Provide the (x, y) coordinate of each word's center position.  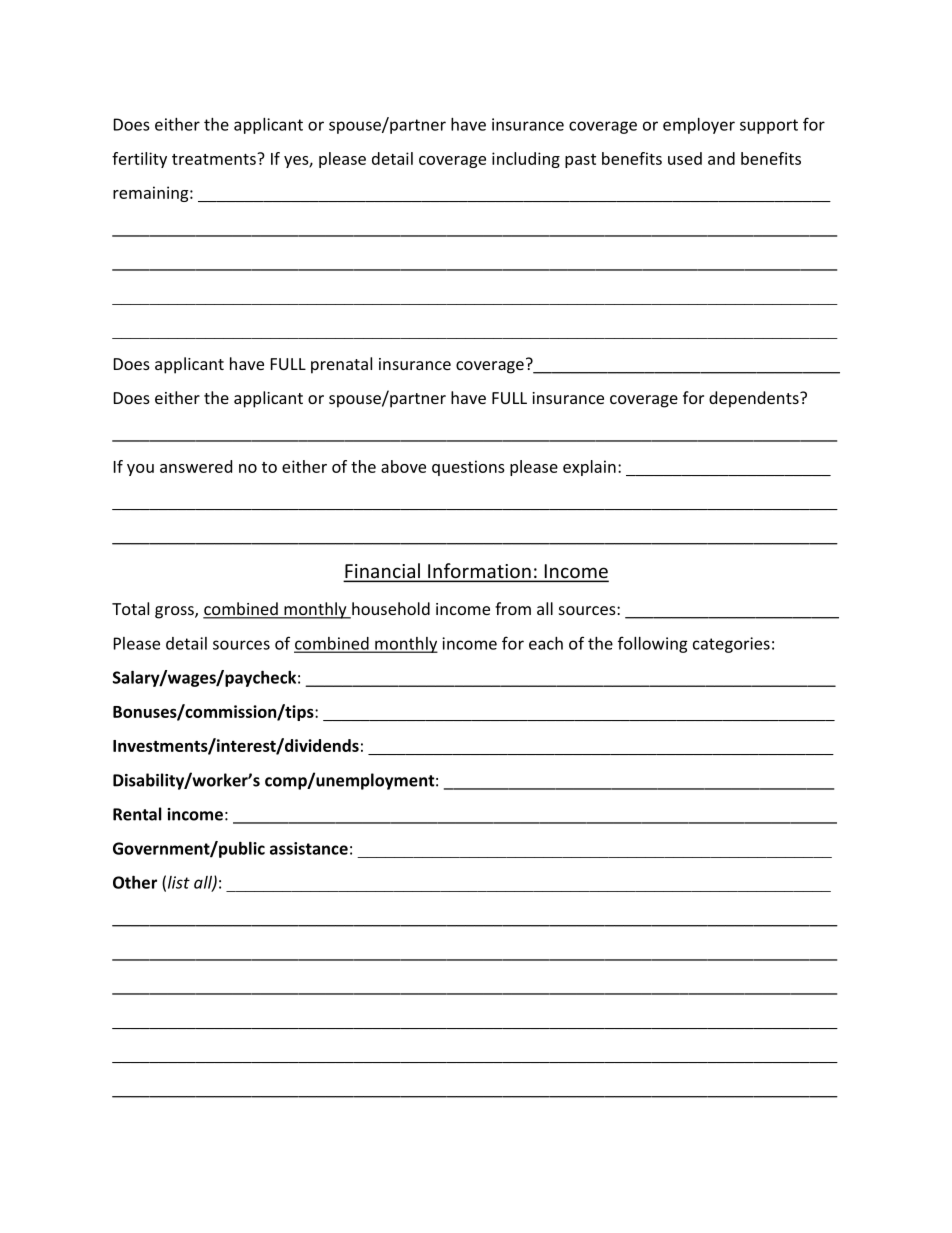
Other (135, 882)
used (685, 158)
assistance (309, 848)
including (526, 160)
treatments (215, 159)
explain (589, 468)
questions (468, 468)
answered (196, 466)
